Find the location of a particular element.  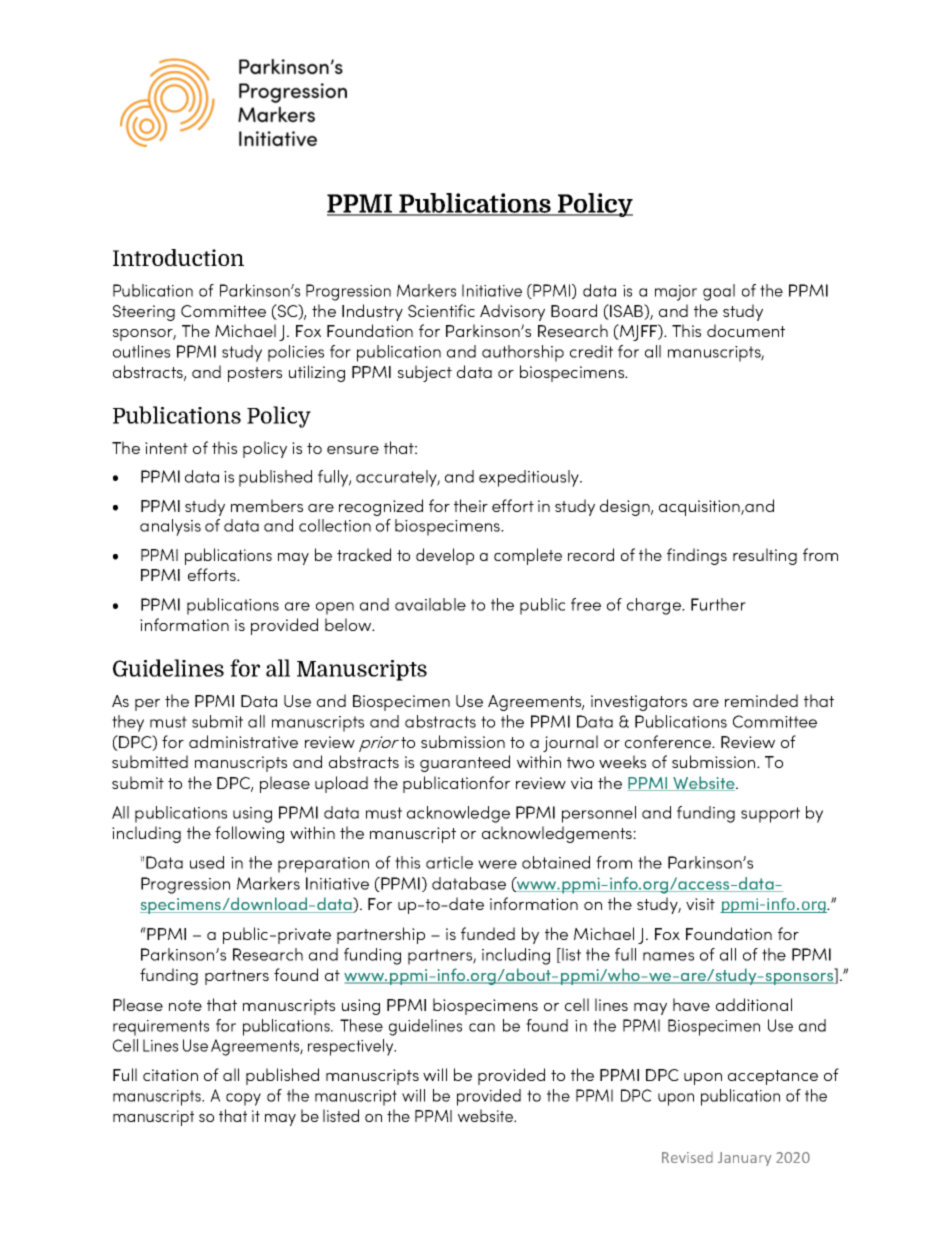

note is located at coordinates (185, 1005).
